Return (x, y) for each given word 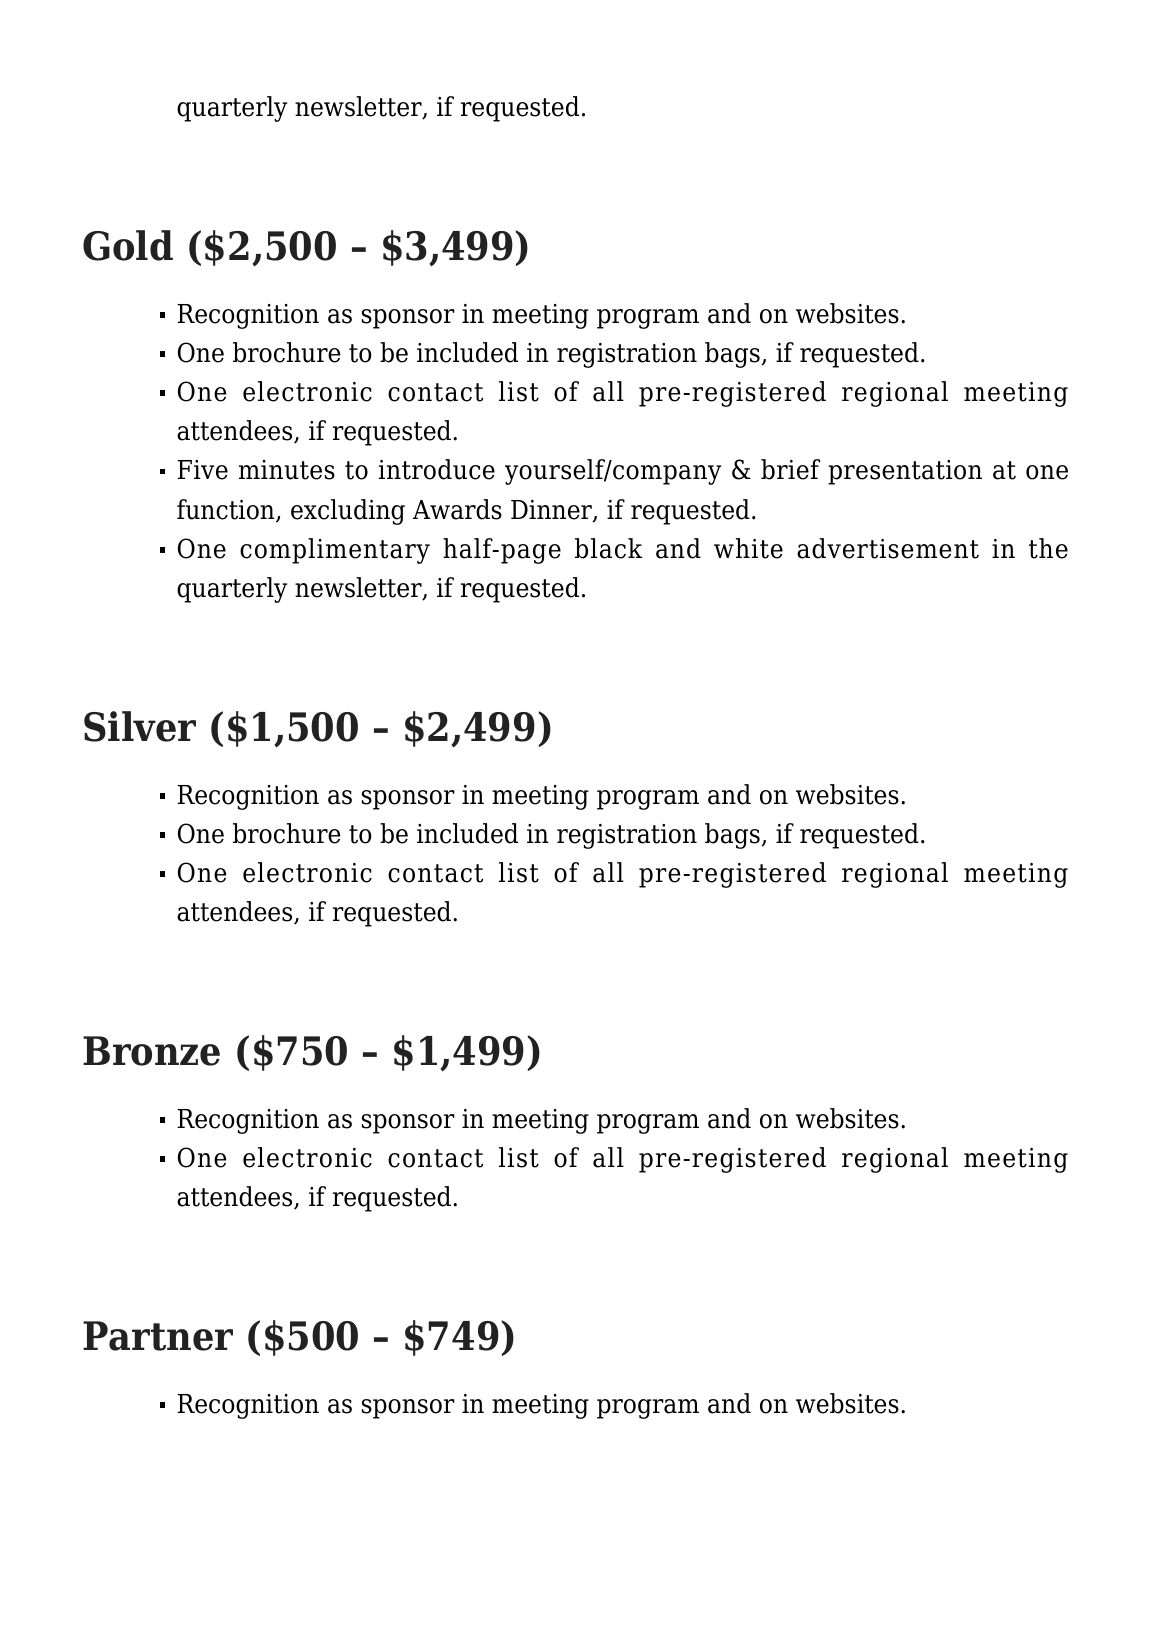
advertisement (888, 548)
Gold (128, 245)
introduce (437, 469)
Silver (140, 726)
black (608, 548)
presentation (905, 472)
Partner (158, 1336)
